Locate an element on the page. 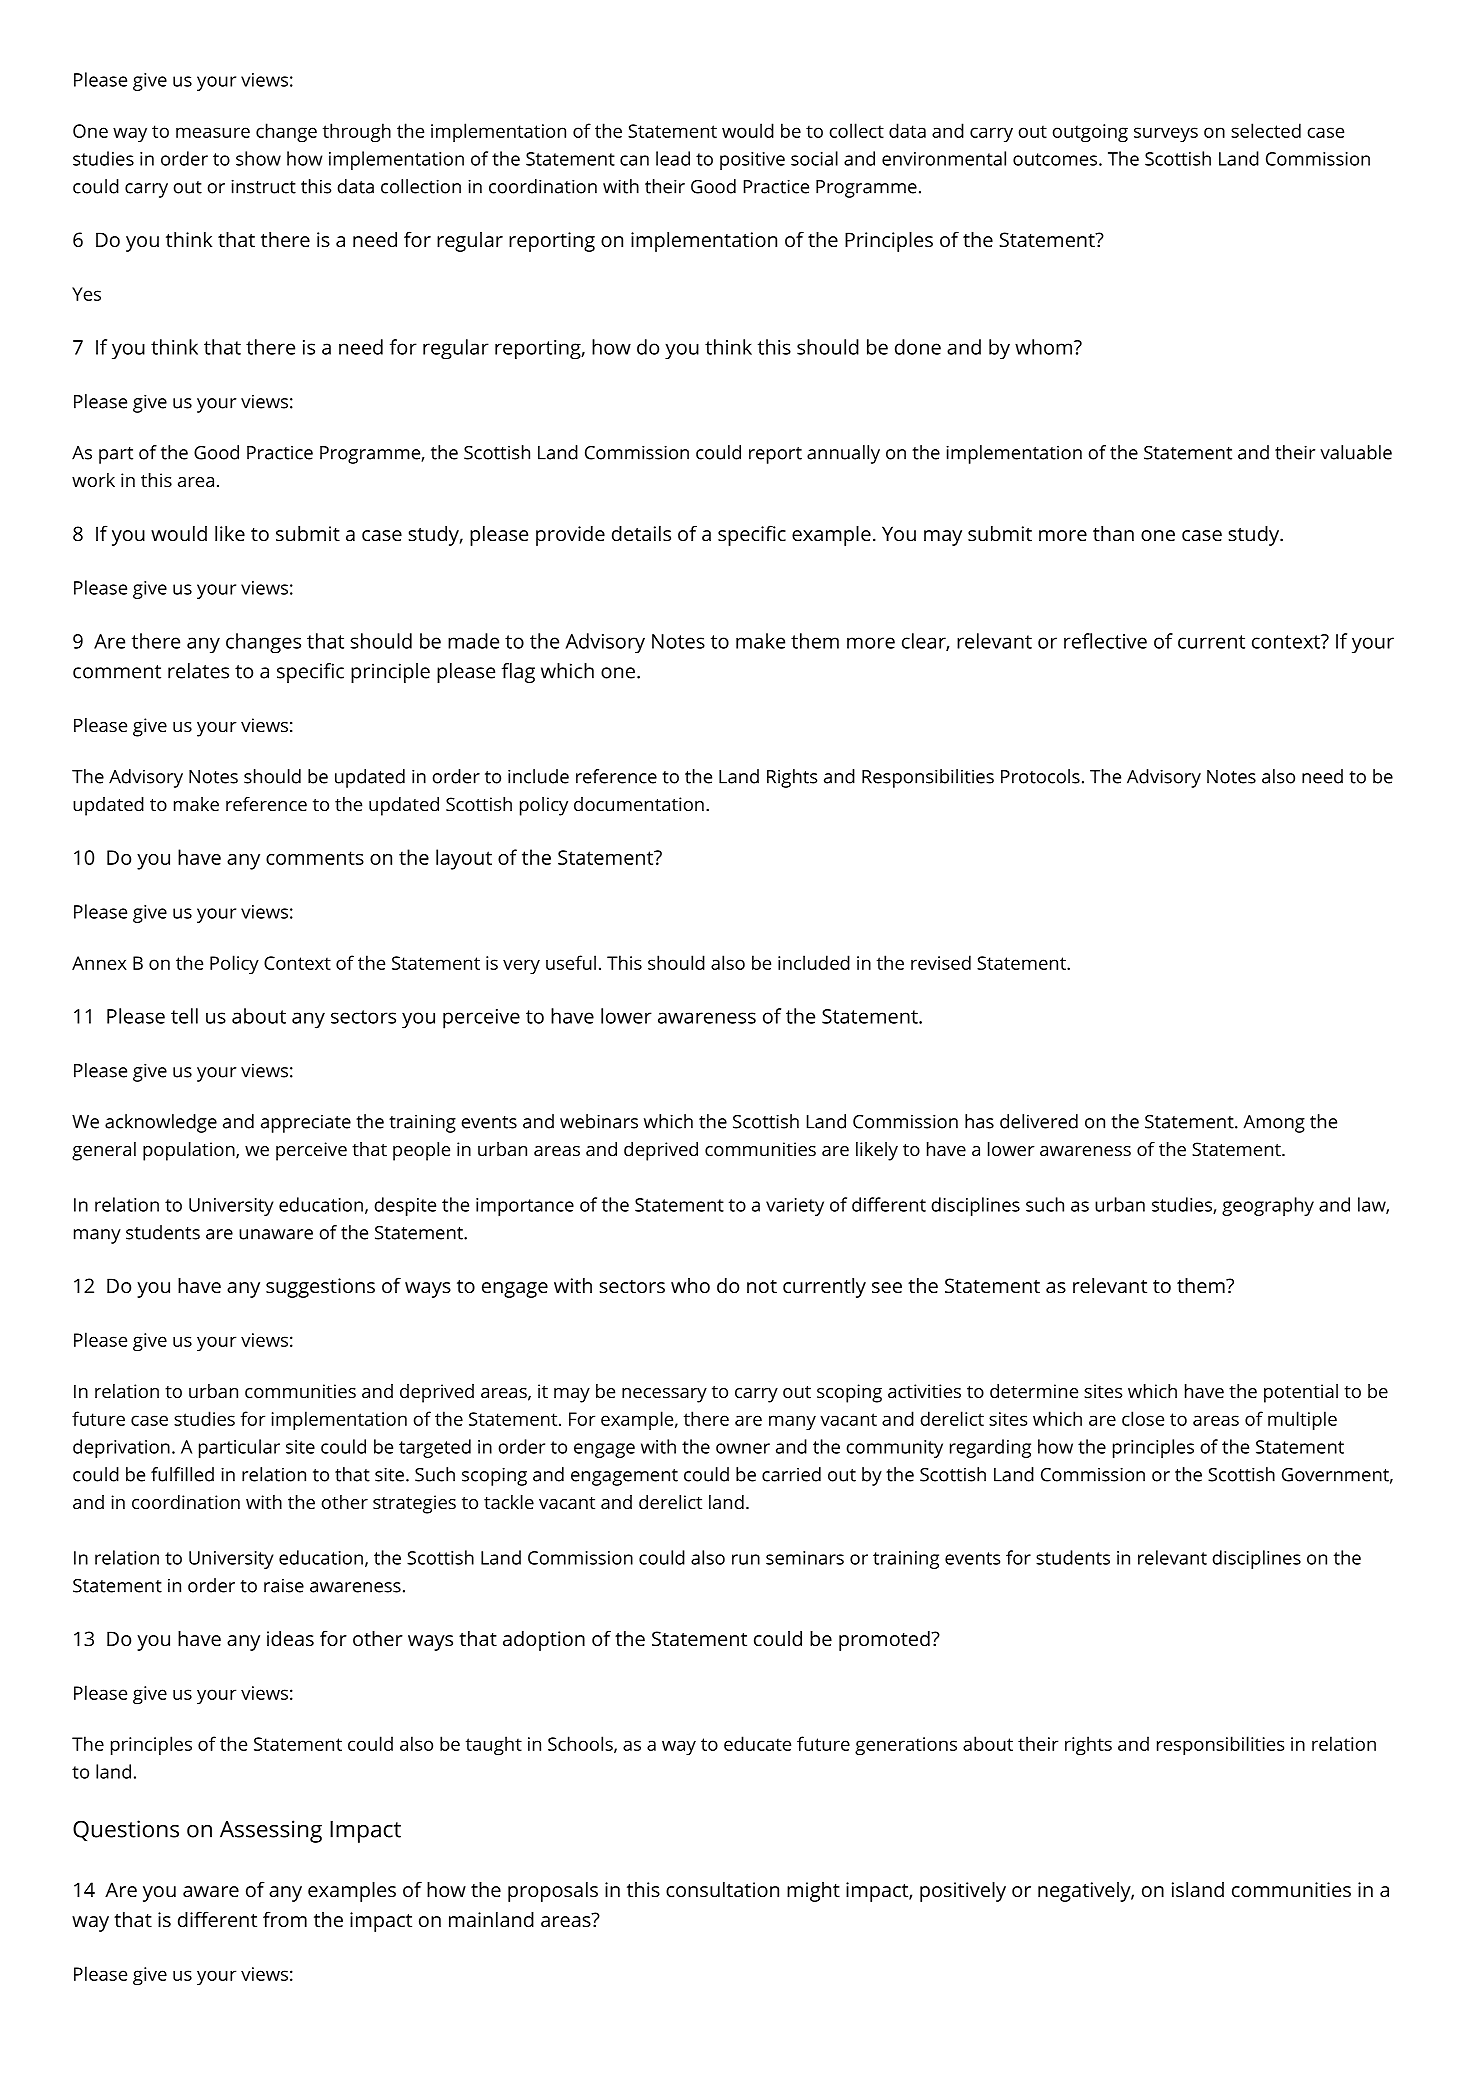  useful is located at coordinates (571, 962).
